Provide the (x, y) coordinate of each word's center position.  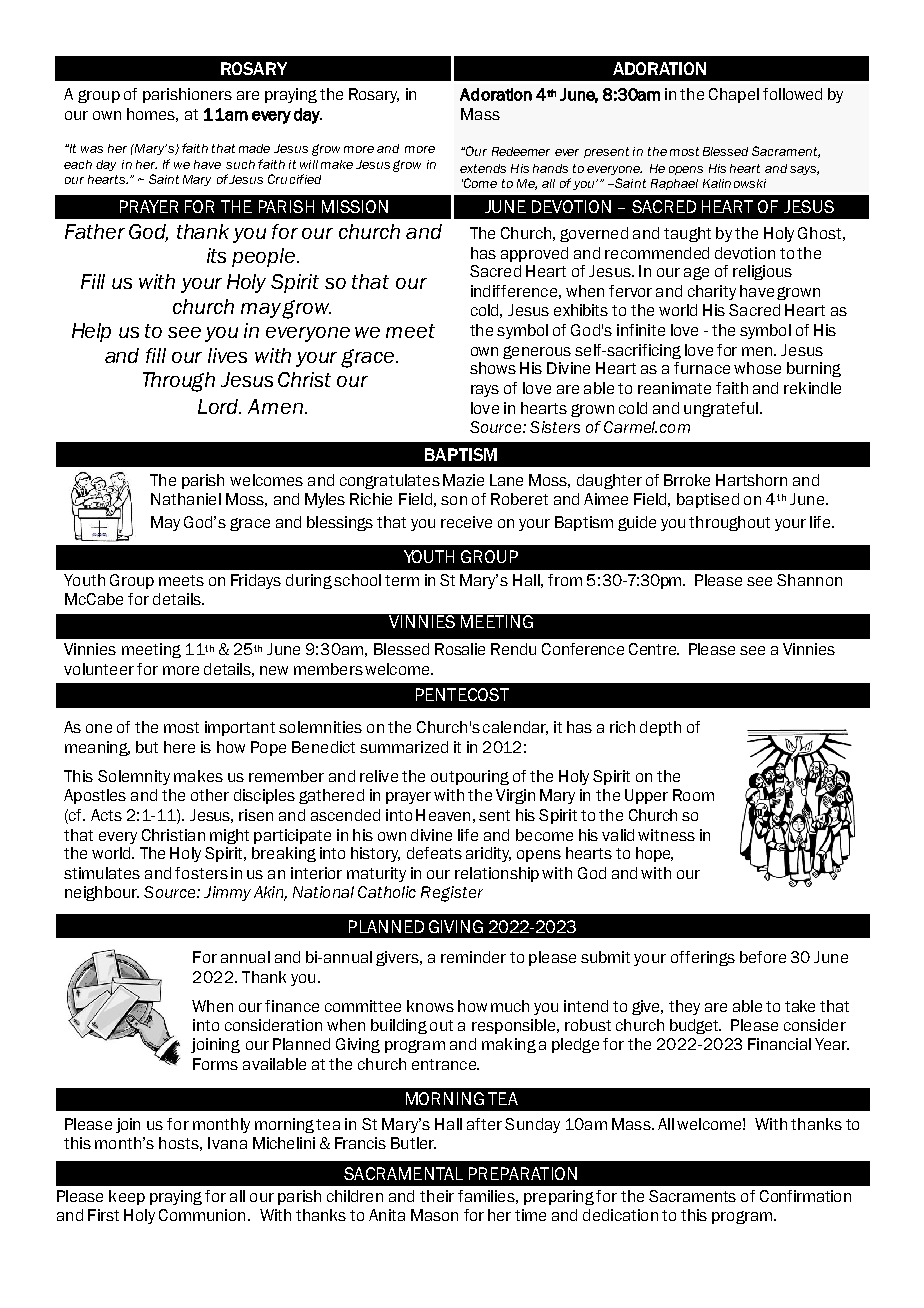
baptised (708, 500)
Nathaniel (186, 499)
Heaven (443, 815)
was (92, 149)
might (229, 836)
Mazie (463, 480)
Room (693, 795)
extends (483, 168)
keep (127, 1197)
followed (792, 94)
